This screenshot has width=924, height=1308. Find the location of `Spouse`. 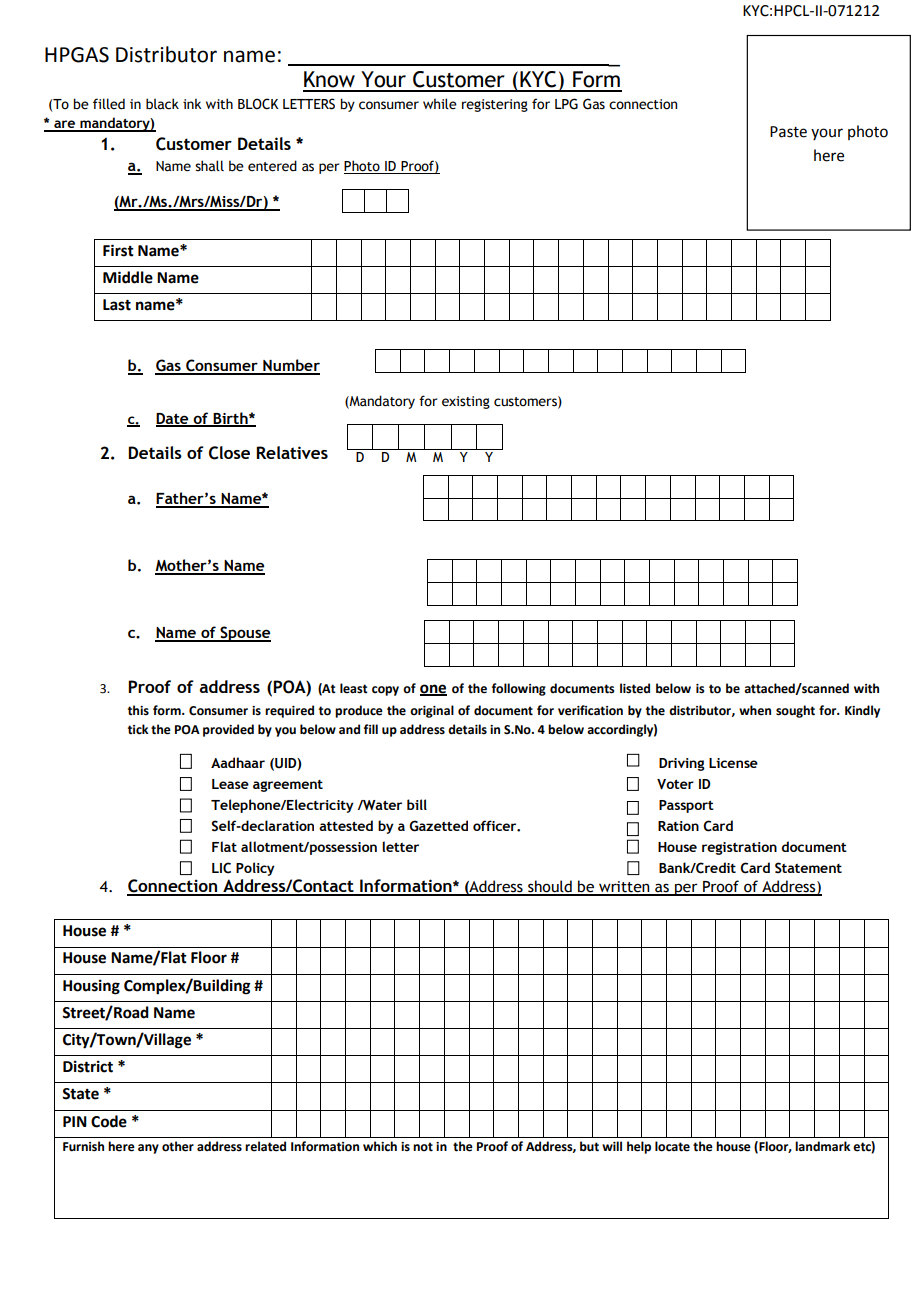

Spouse is located at coordinates (244, 634).
